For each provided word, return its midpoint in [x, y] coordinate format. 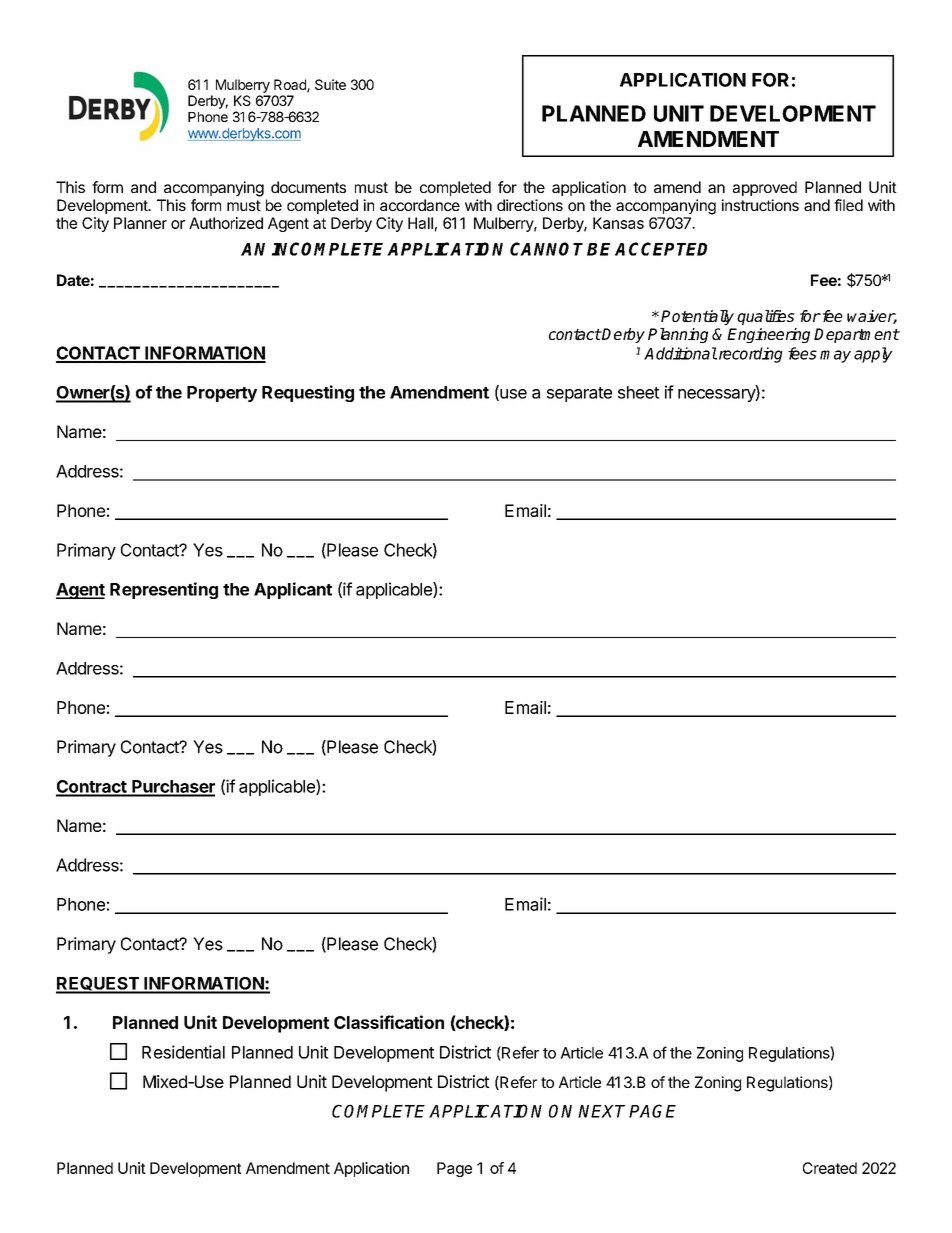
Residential [183, 1052]
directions [530, 205]
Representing [164, 590]
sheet [639, 392]
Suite [330, 84]
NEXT [601, 1111]
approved [765, 188]
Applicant [293, 590]
